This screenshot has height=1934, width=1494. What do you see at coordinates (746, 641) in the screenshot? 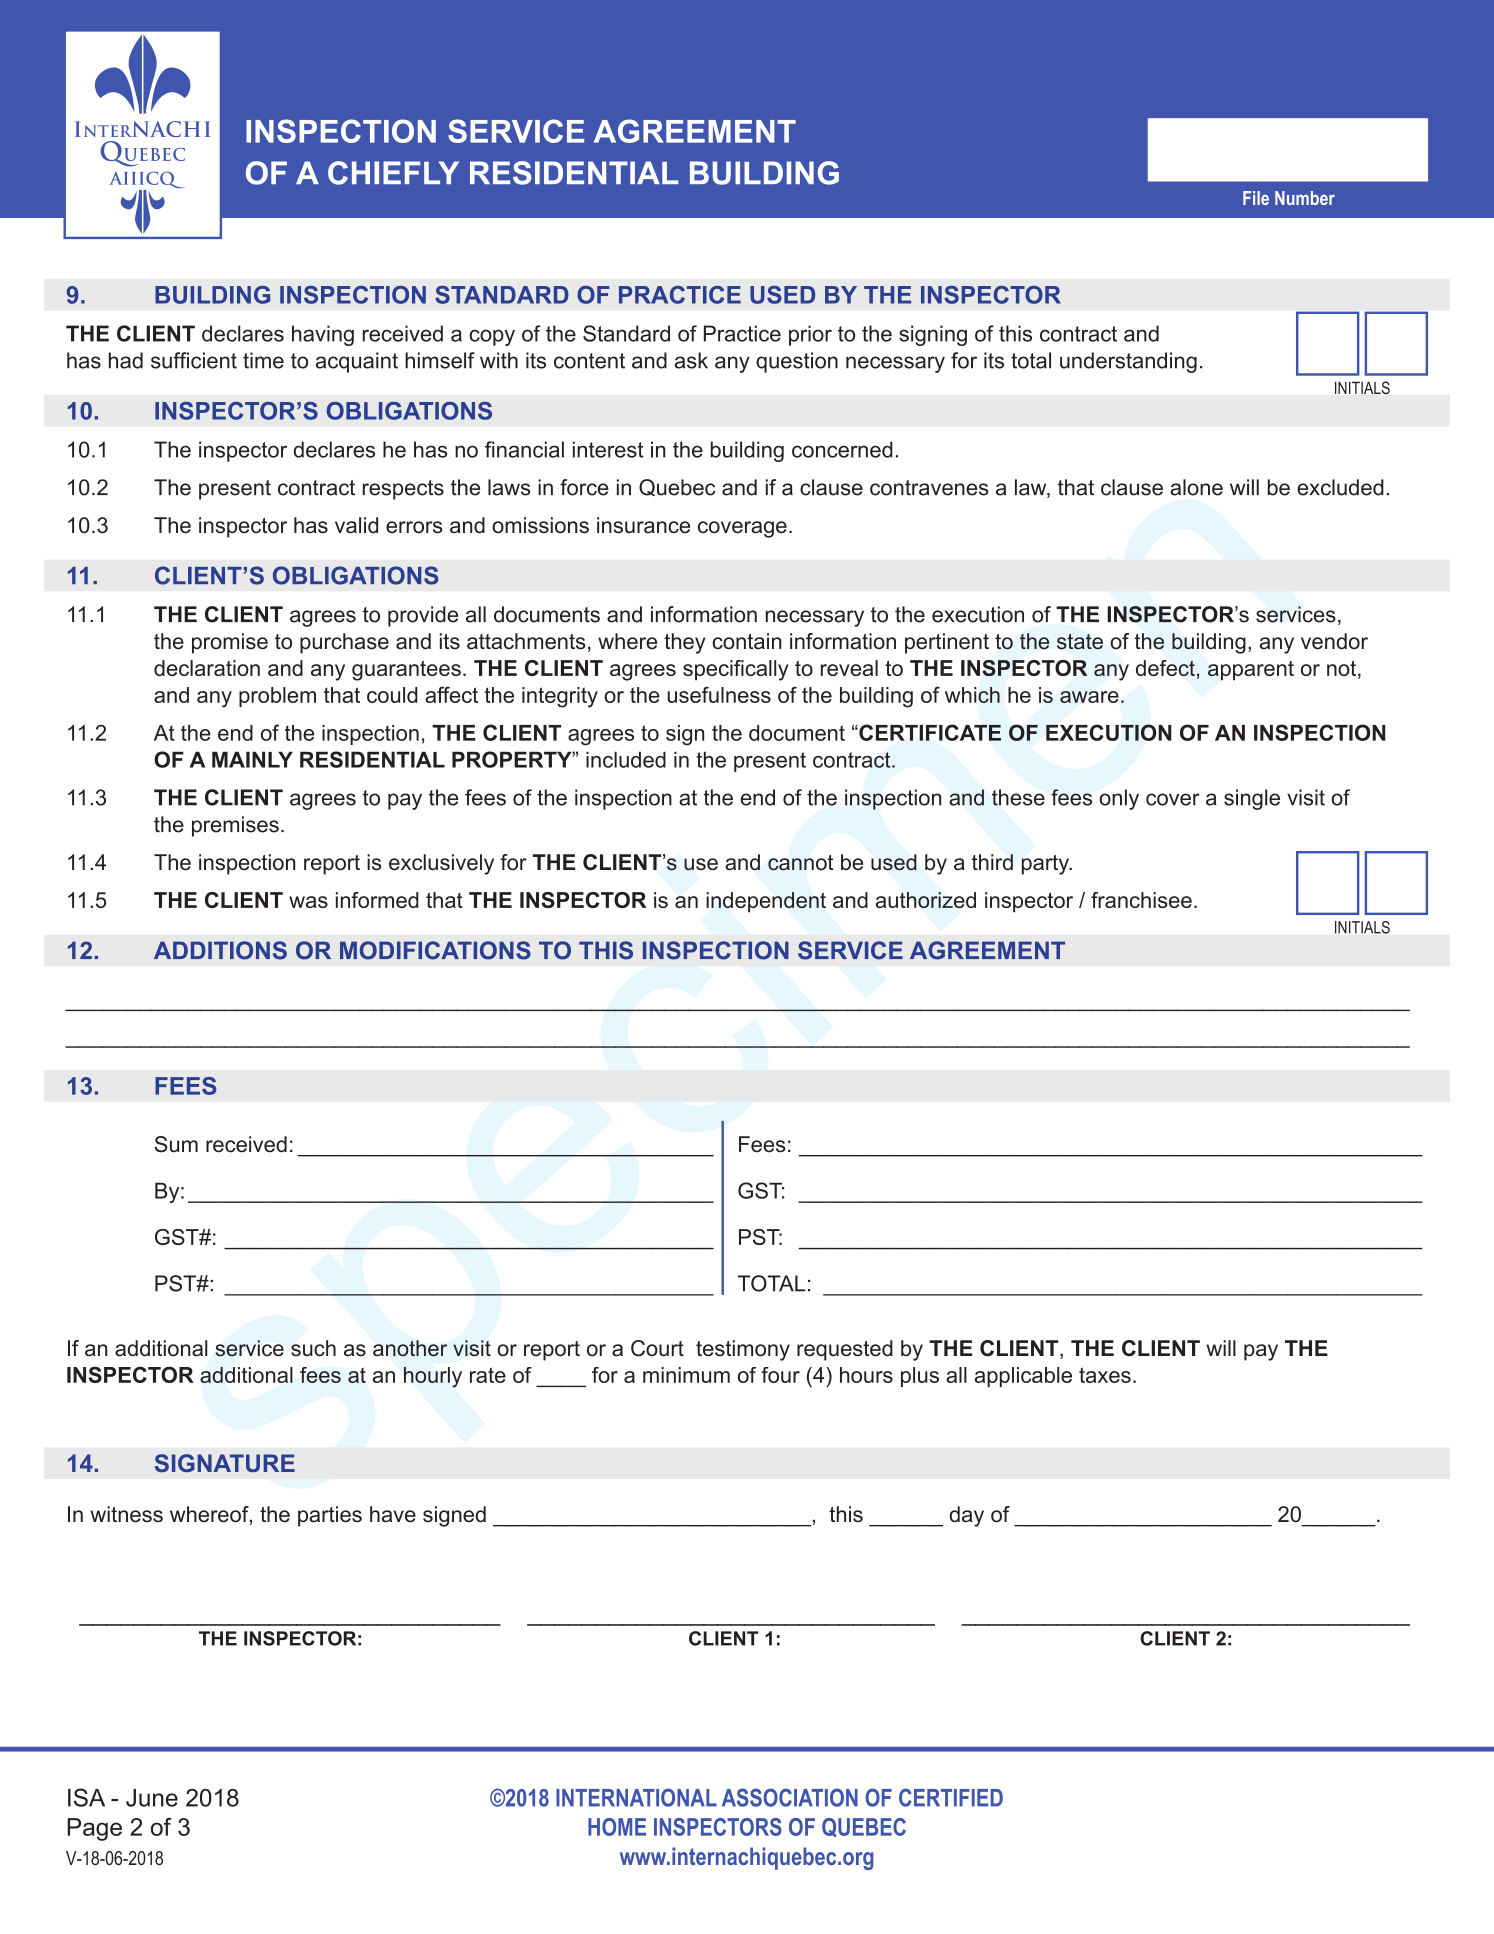
I see `contain` at bounding box center [746, 641].
